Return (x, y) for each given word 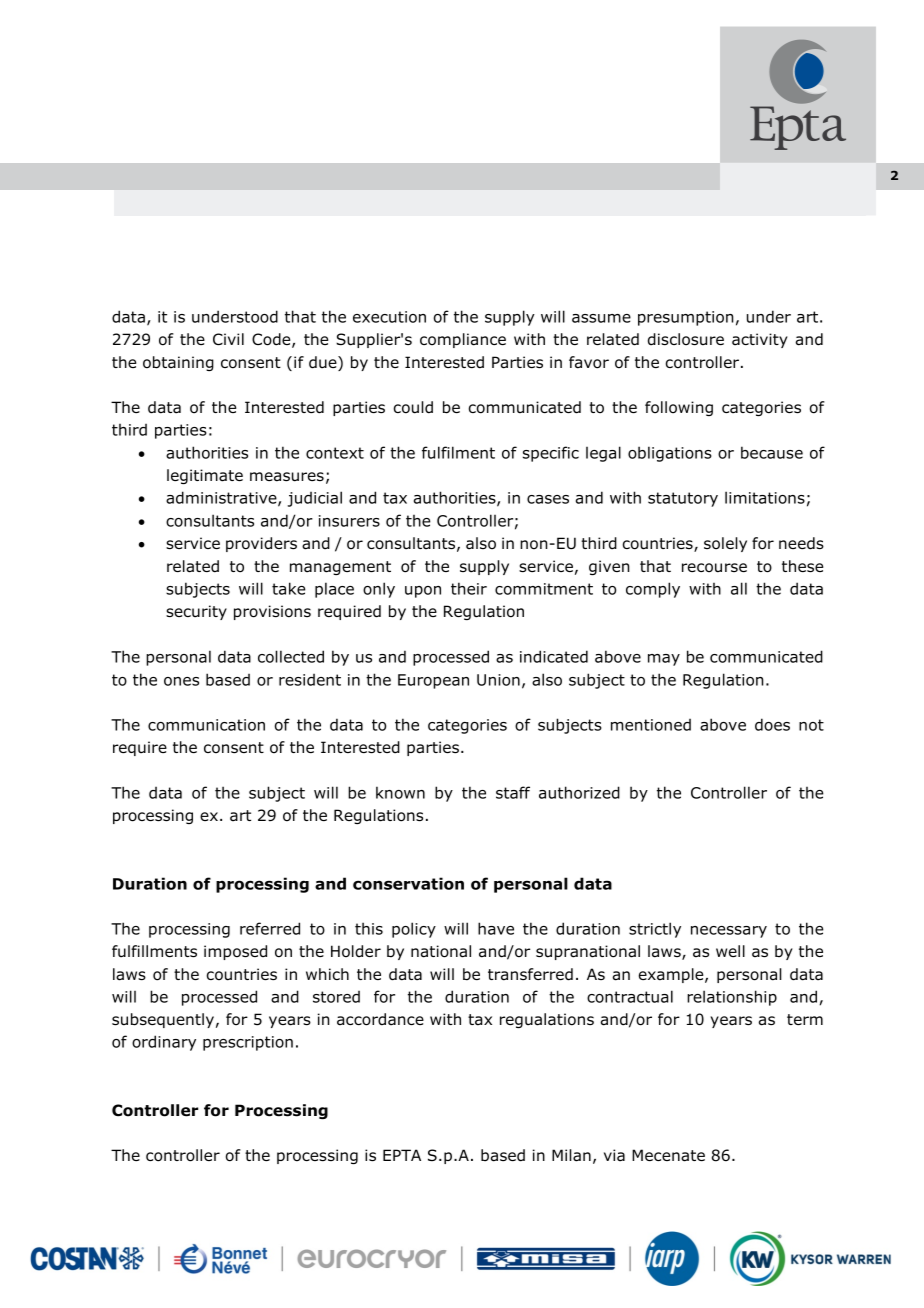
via (614, 1155)
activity (760, 340)
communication (206, 725)
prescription (248, 1043)
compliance (463, 340)
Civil (228, 339)
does (772, 724)
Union (498, 680)
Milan (571, 1155)
